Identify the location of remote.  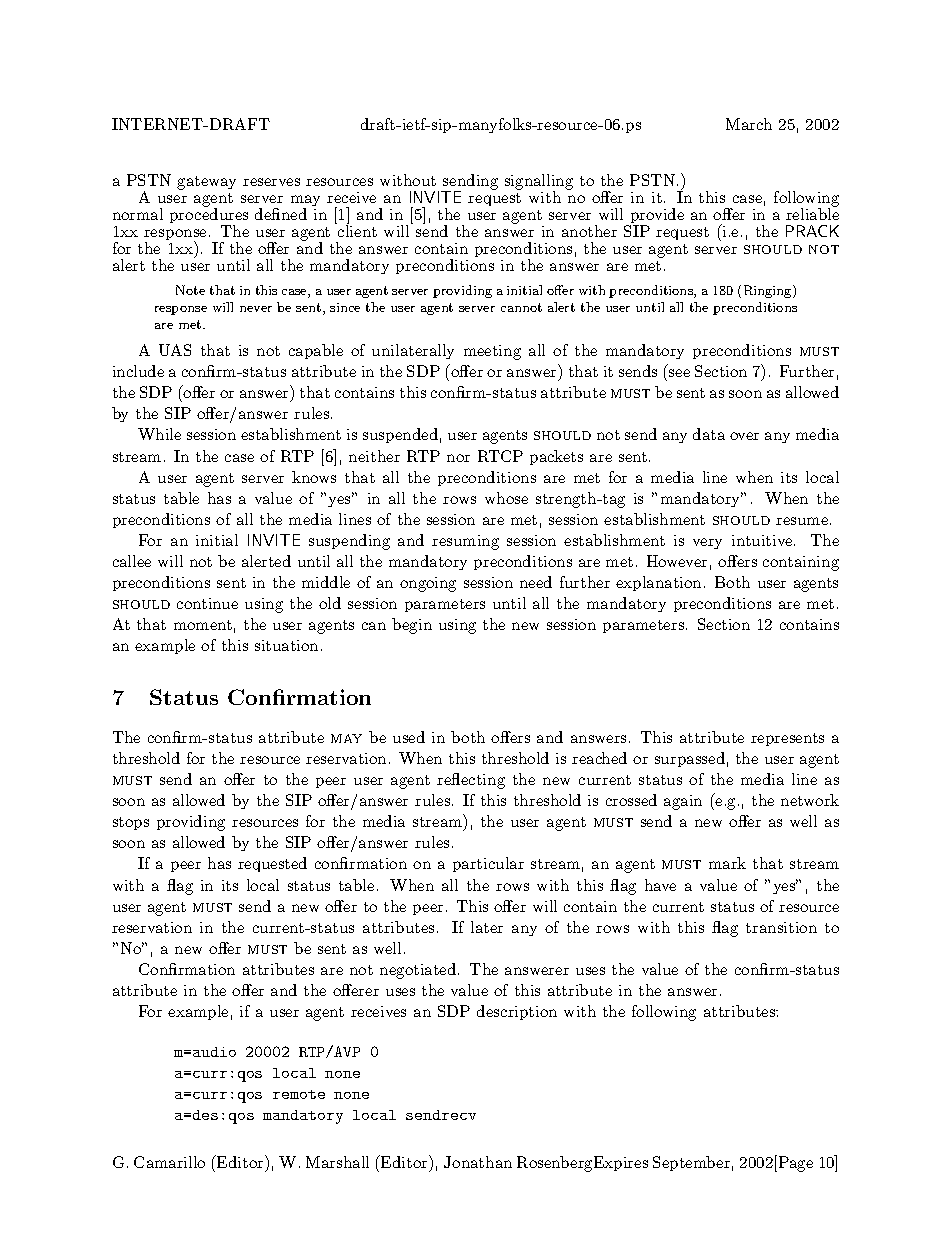
(299, 1094).
